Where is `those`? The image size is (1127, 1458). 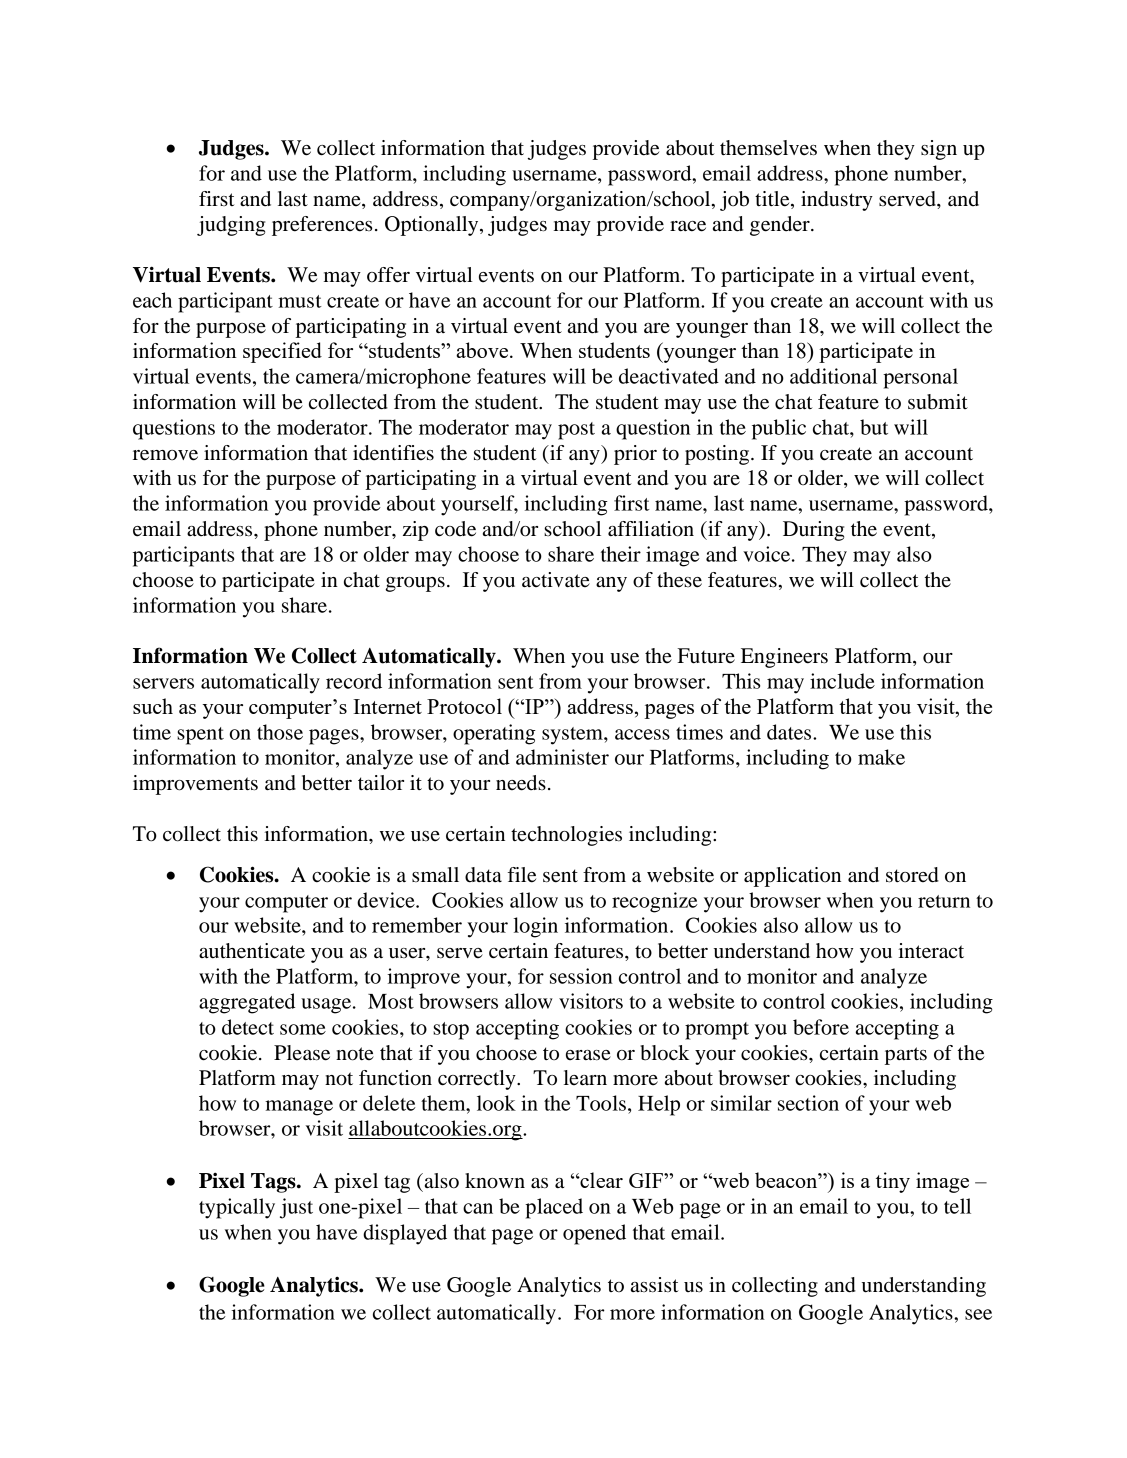 those is located at coordinates (280, 732).
